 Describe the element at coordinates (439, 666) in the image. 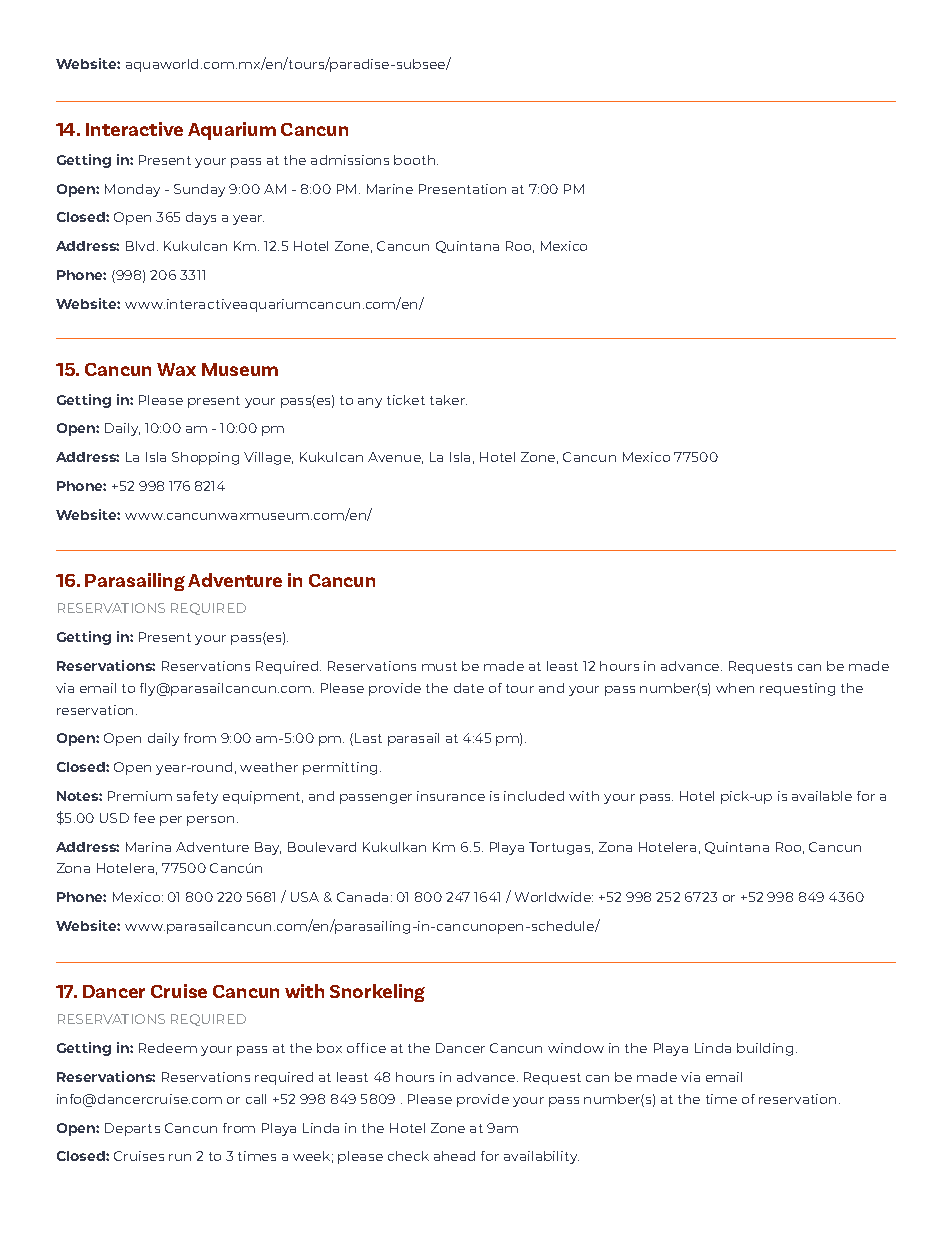

I see `must` at that location.
